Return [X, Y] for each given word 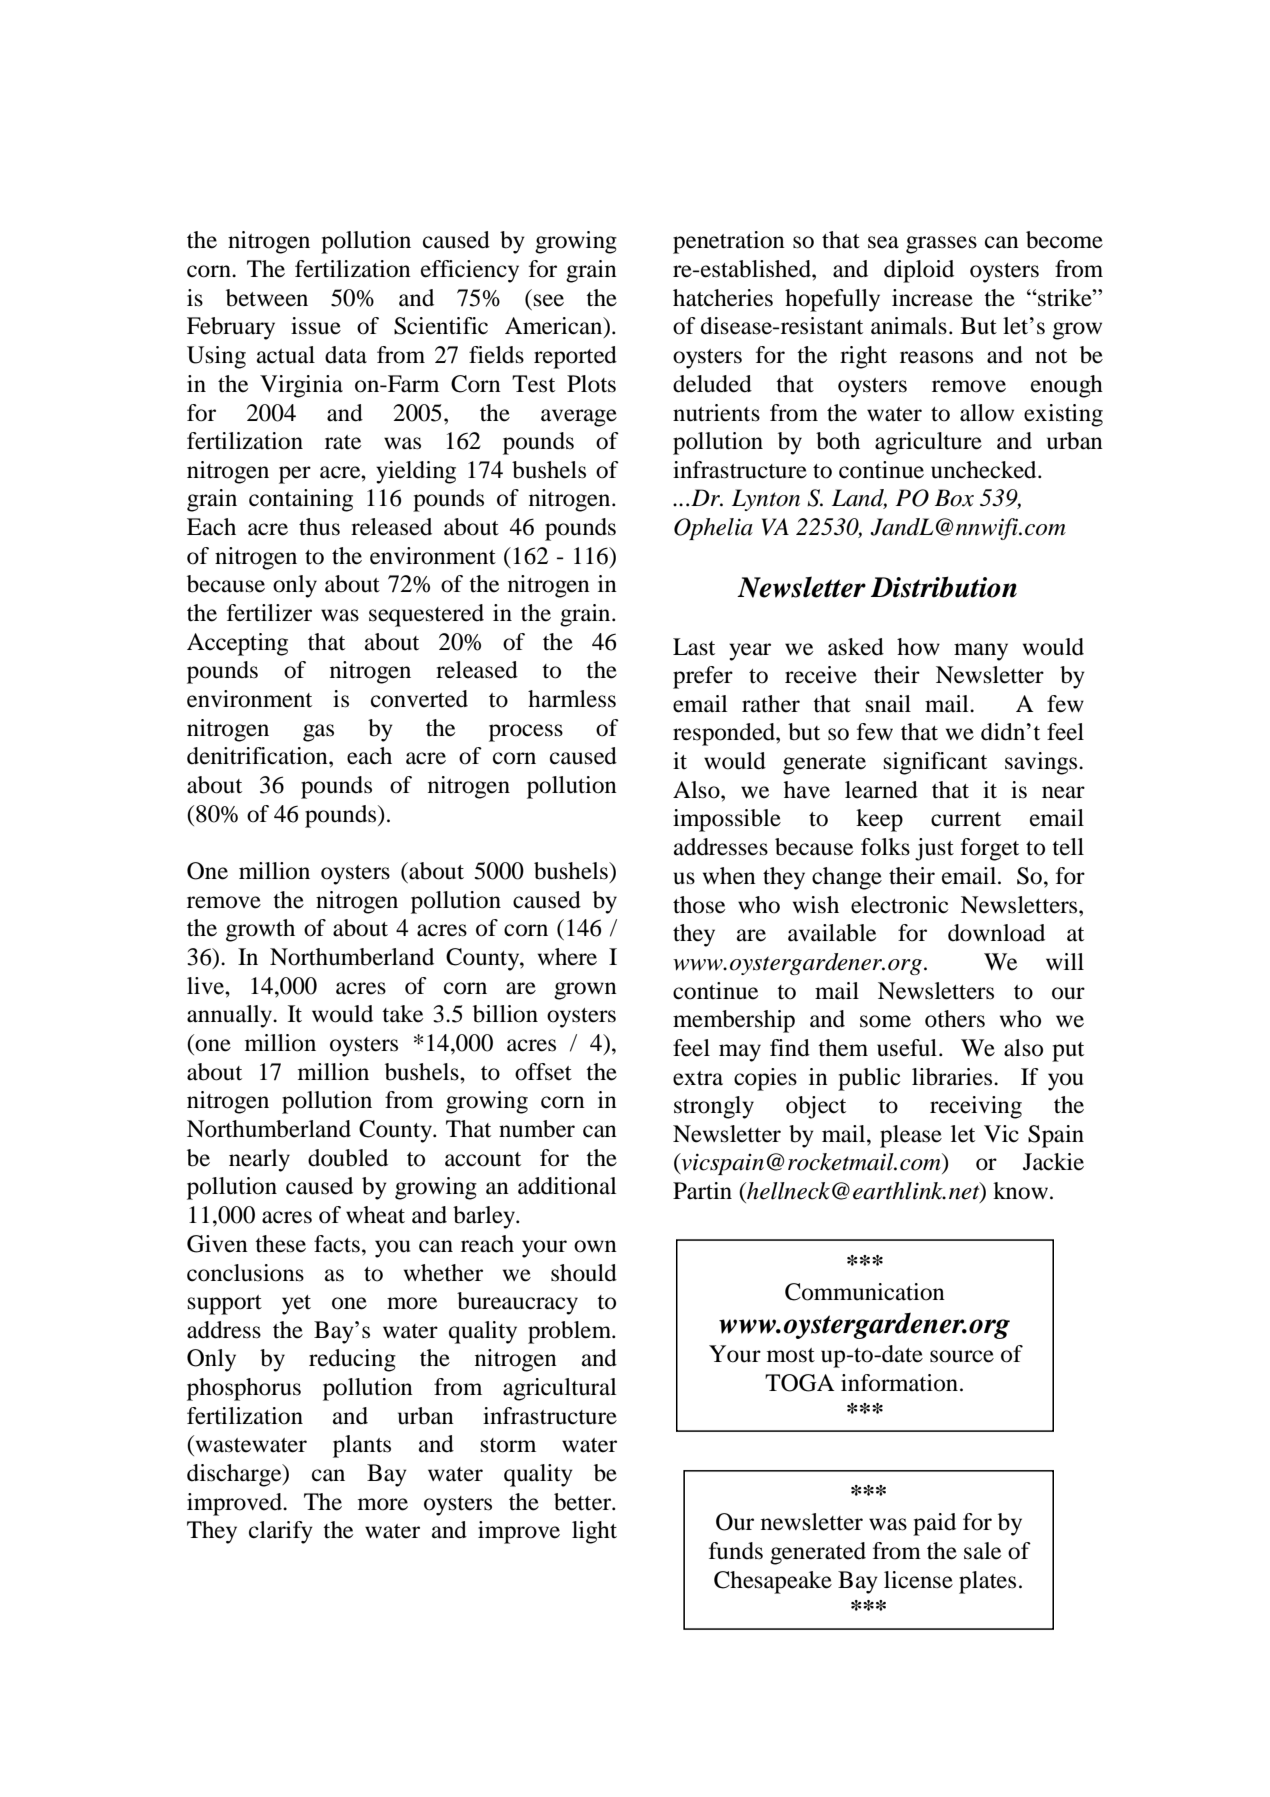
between [267, 298]
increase [932, 298]
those [699, 905]
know [1020, 1191]
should [584, 1273]
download [996, 933]
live [206, 986]
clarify [281, 1532]
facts [337, 1244]
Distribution [944, 587]
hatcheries [723, 298]
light [594, 1532]
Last [694, 647]
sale [982, 1551]
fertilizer [269, 613]
